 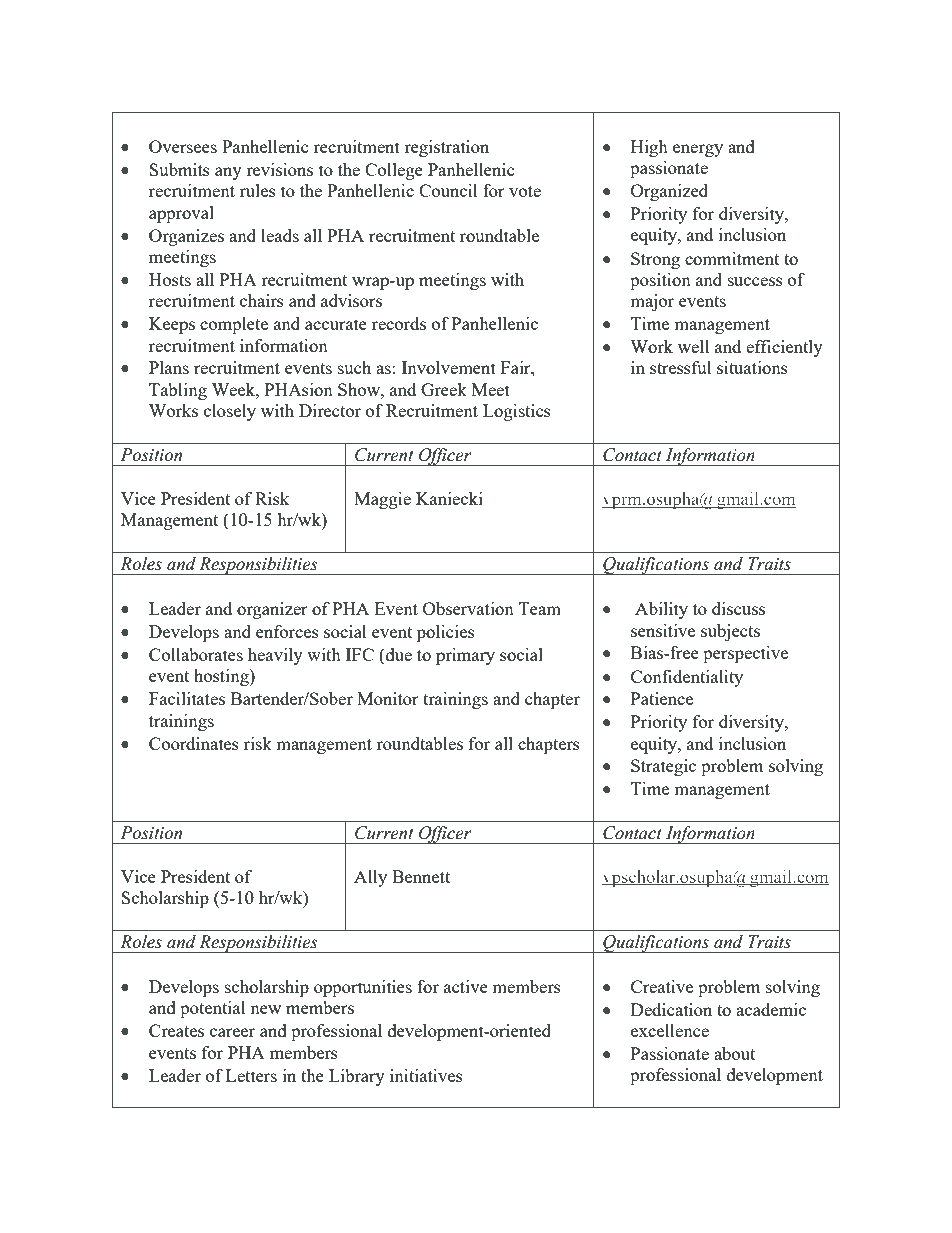 I want to click on initiatives, so click(x=426, y=1075).
